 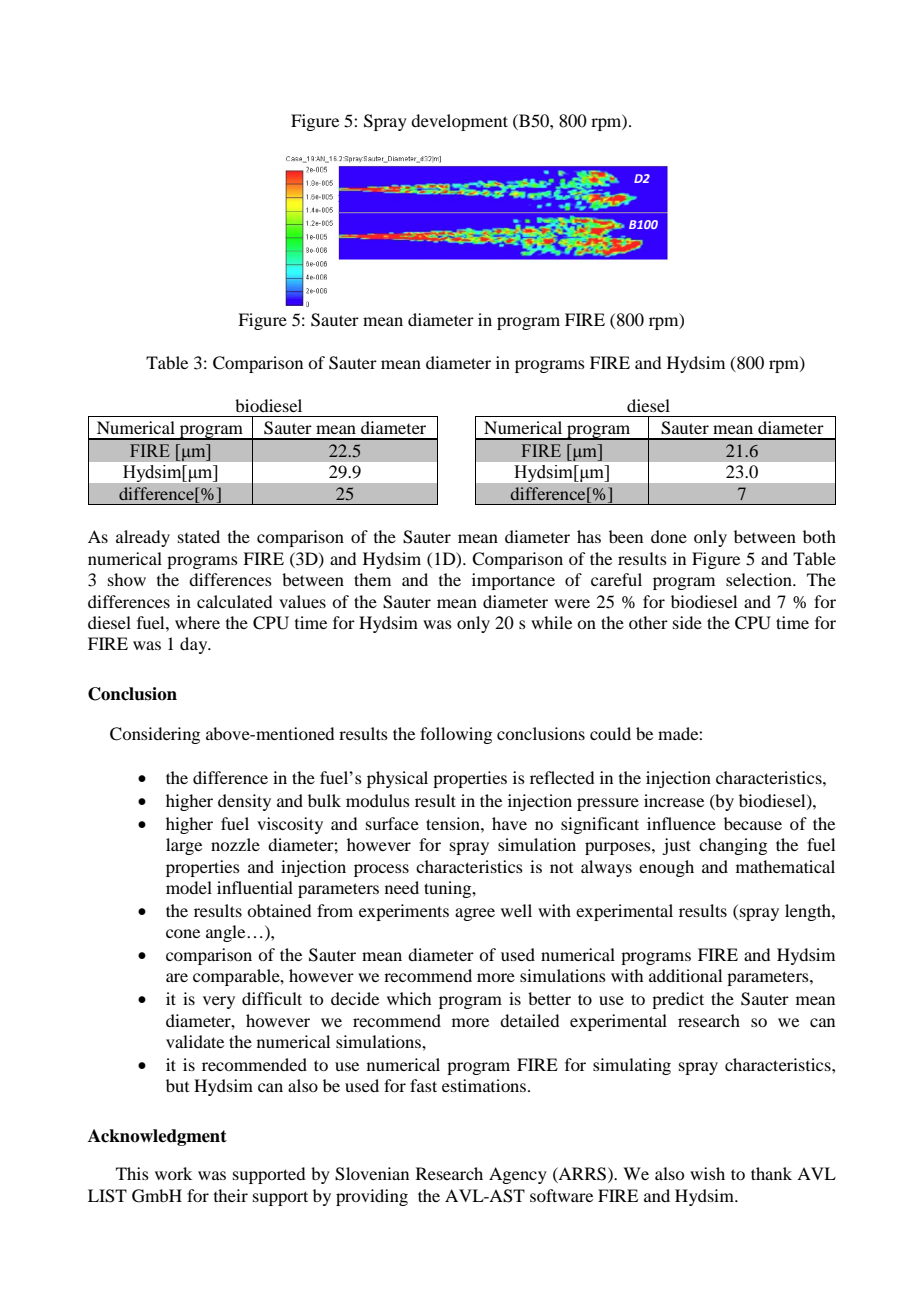 I want to click on work, so click(x=173, y=1173).
